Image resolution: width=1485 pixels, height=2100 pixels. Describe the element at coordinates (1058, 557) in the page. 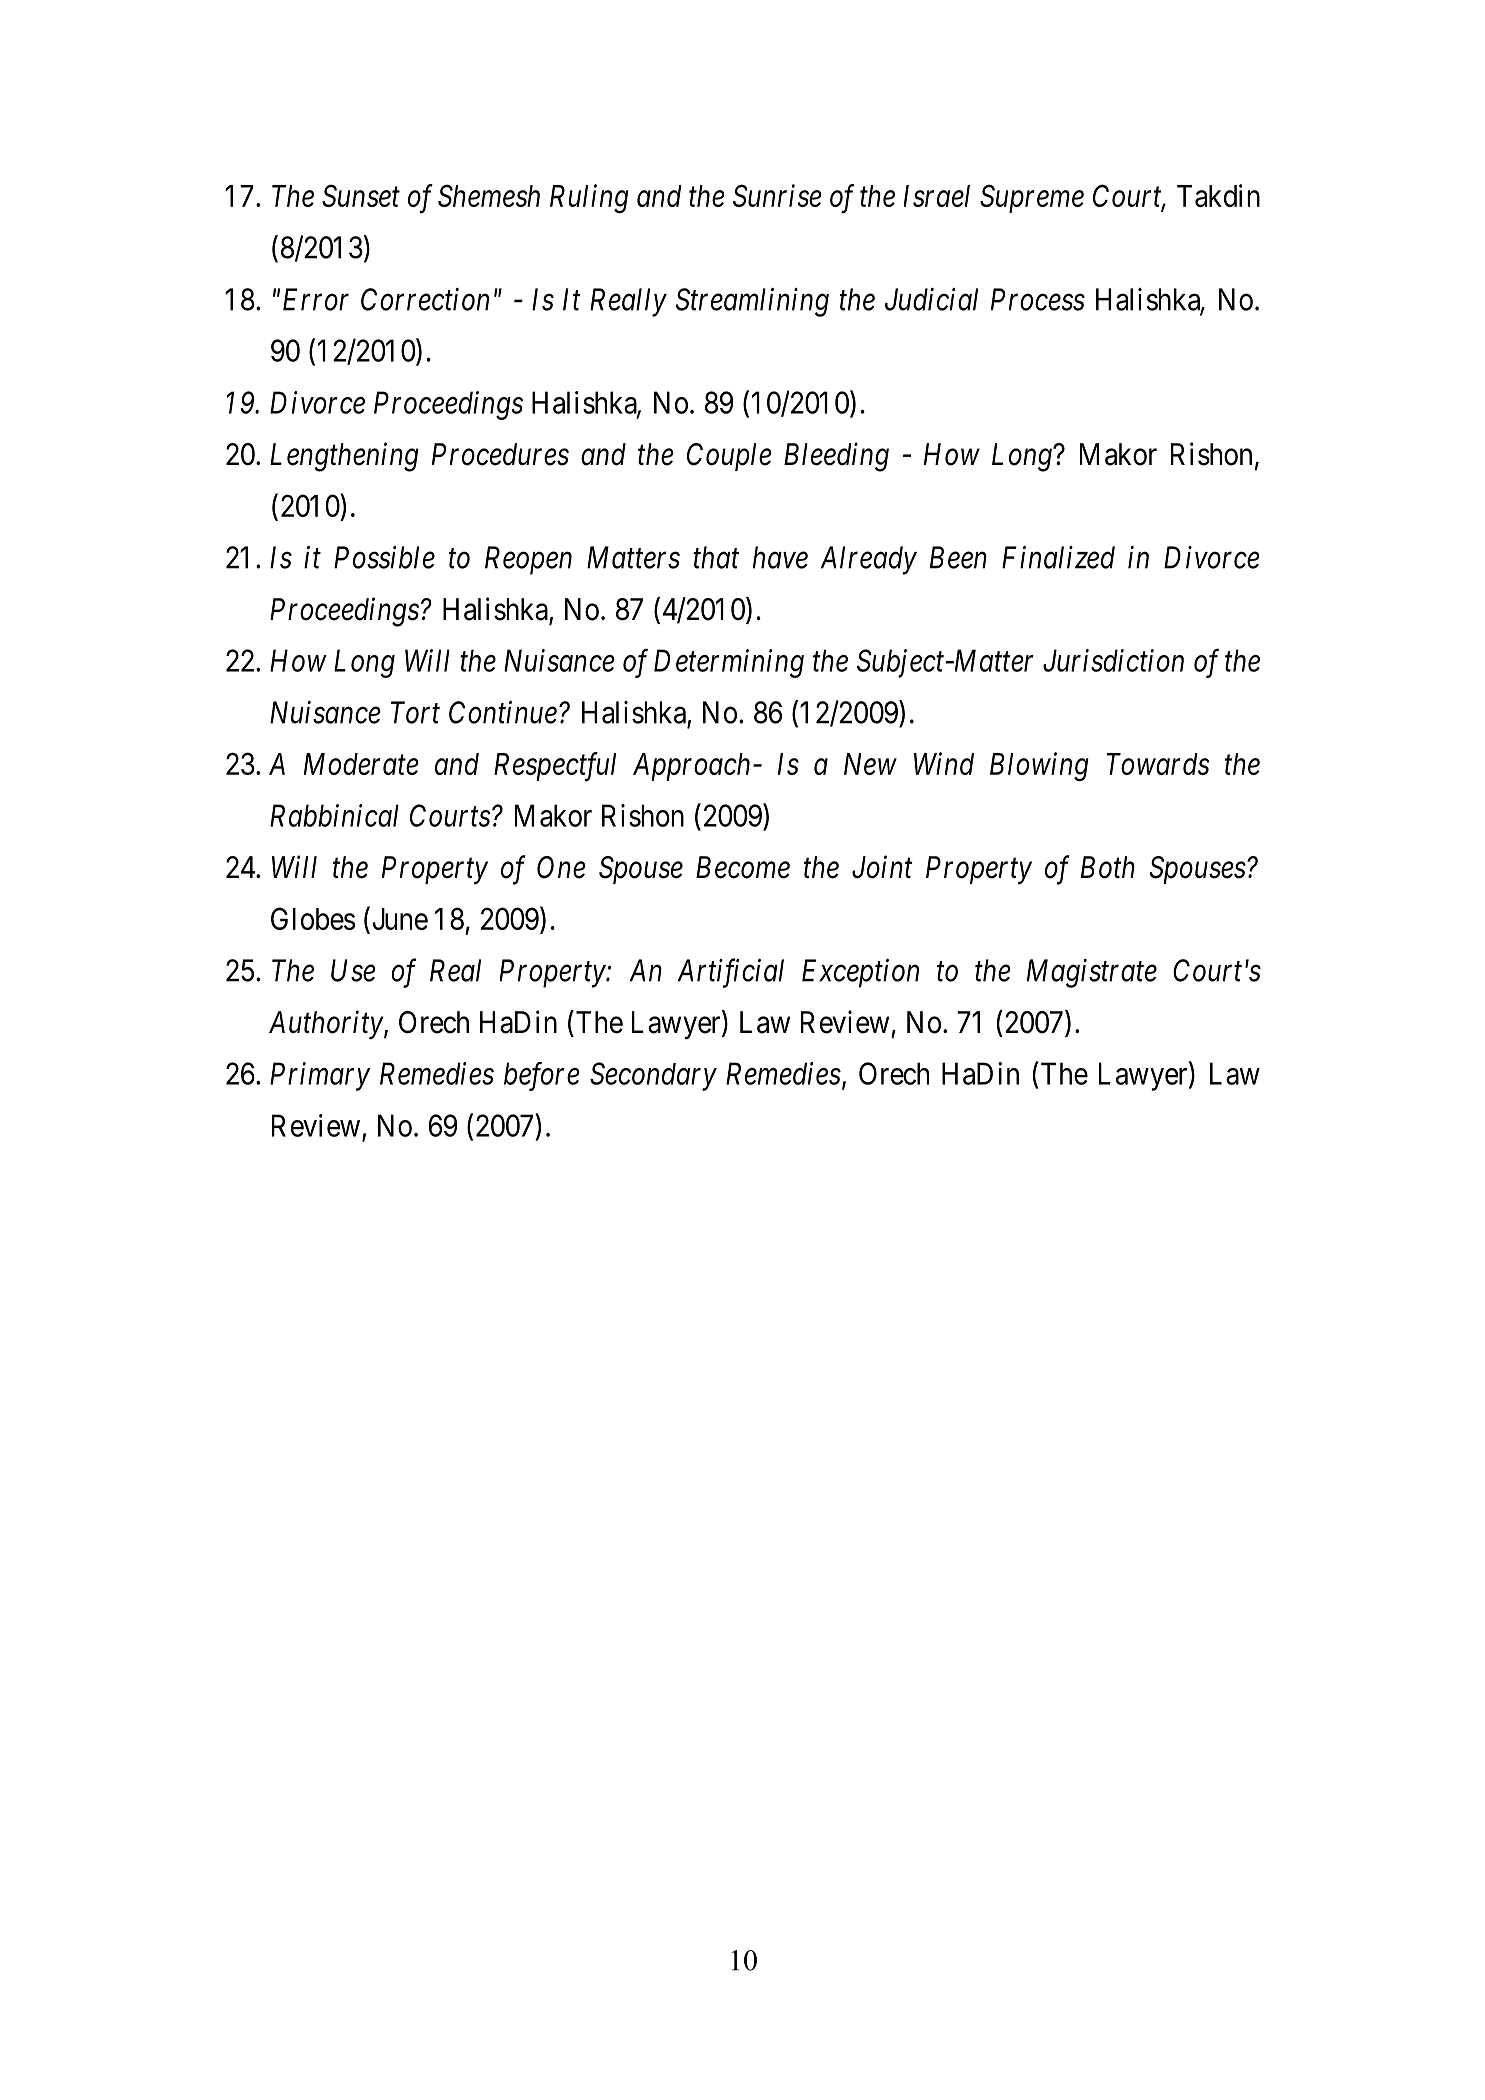

I see `Finalized` at that location.
